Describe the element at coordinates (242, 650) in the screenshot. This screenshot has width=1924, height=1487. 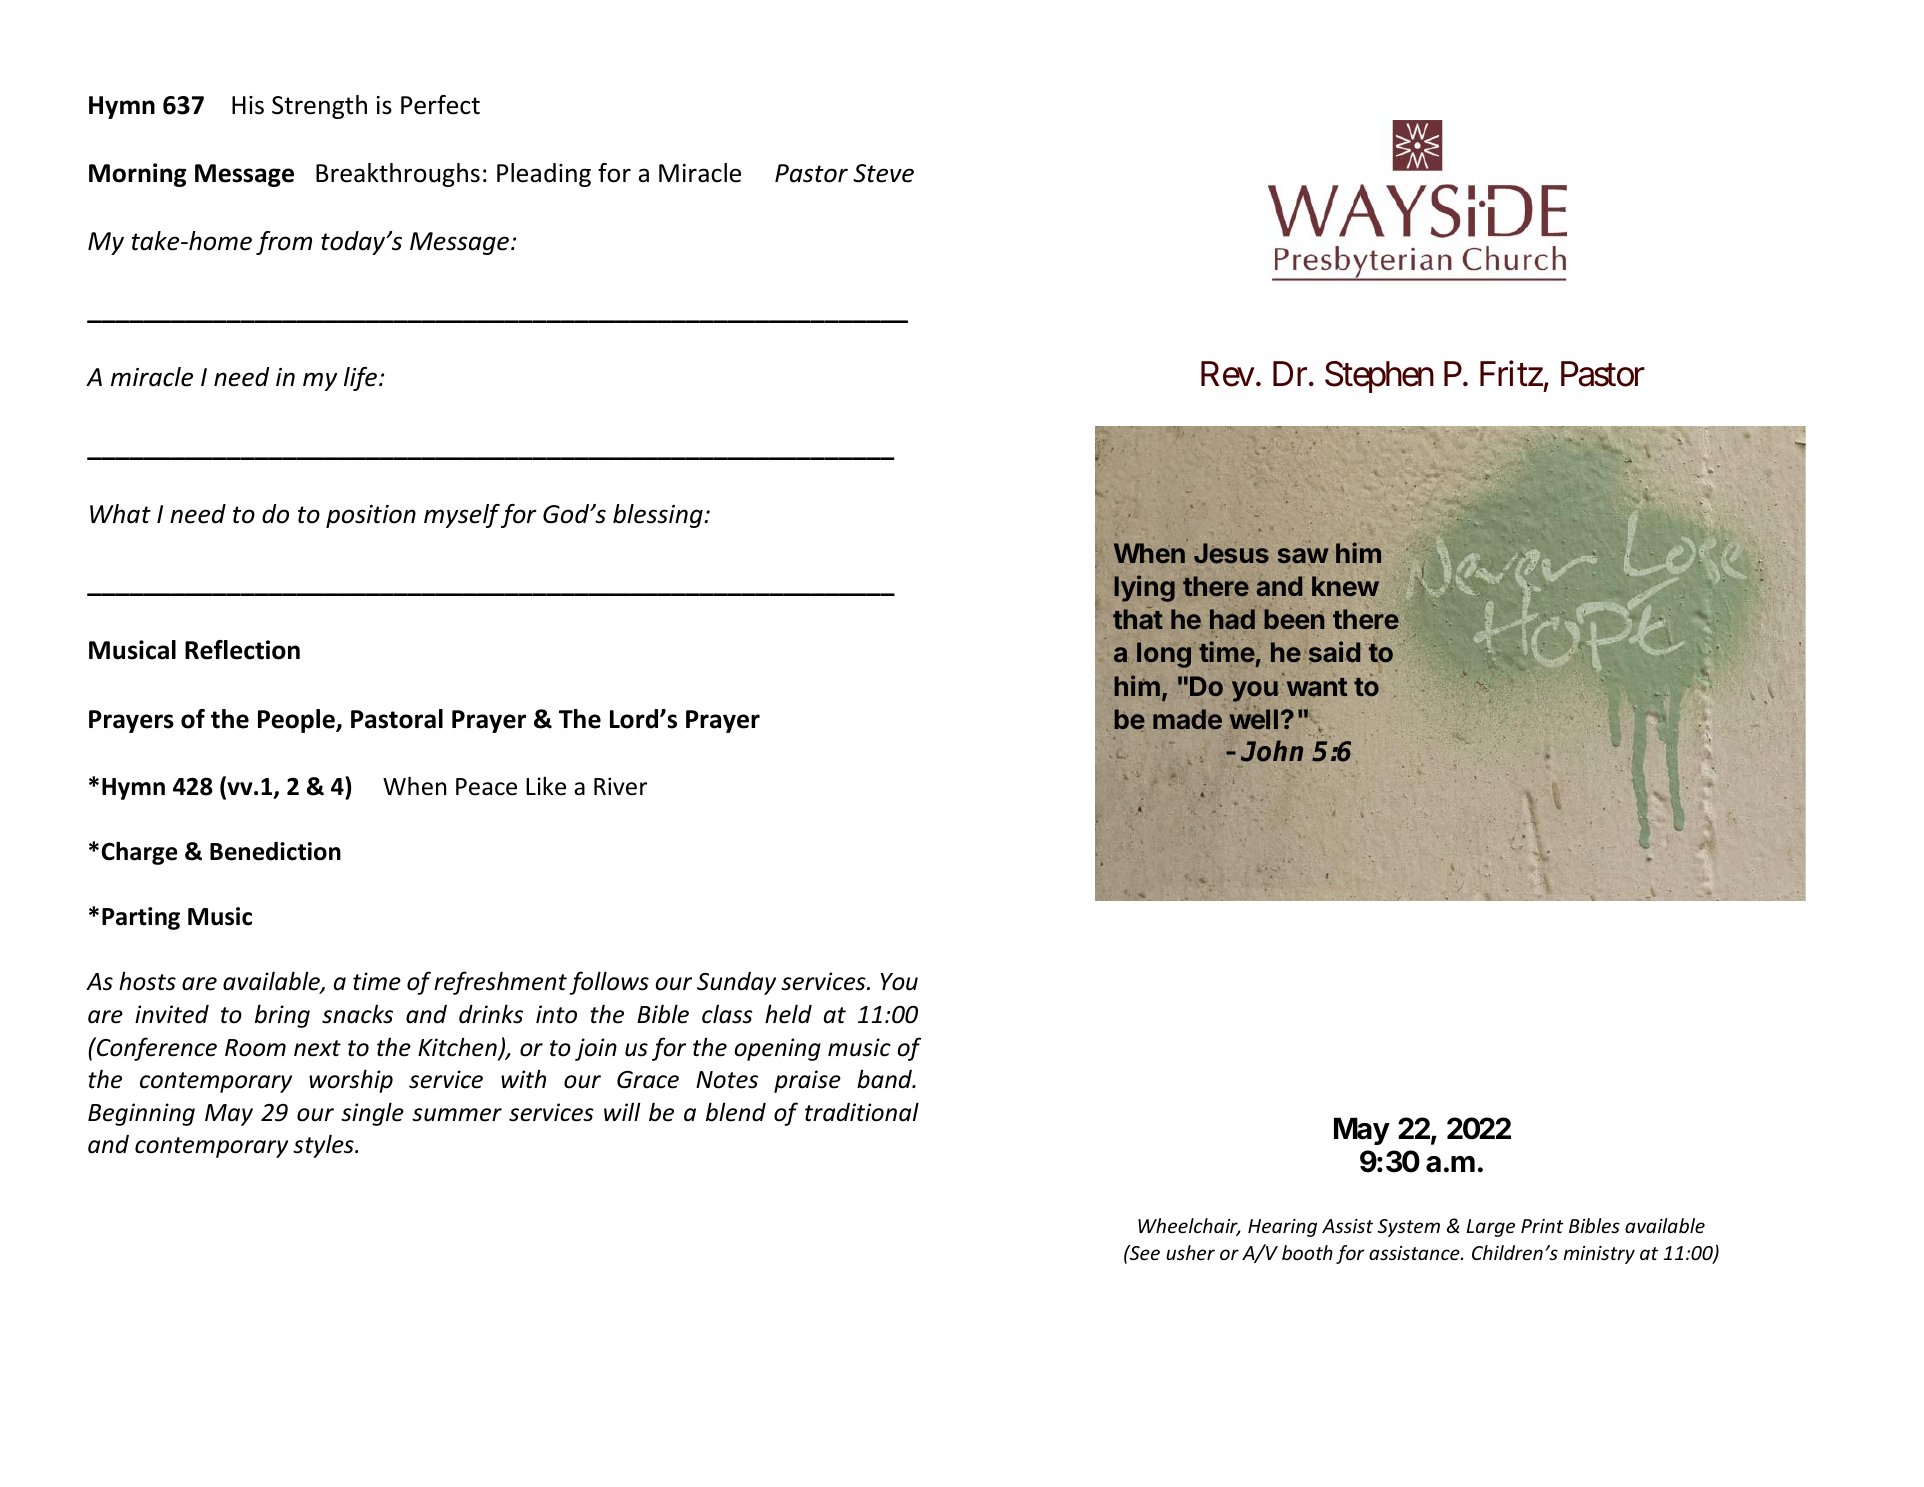
I see `Reflection` at that location.
